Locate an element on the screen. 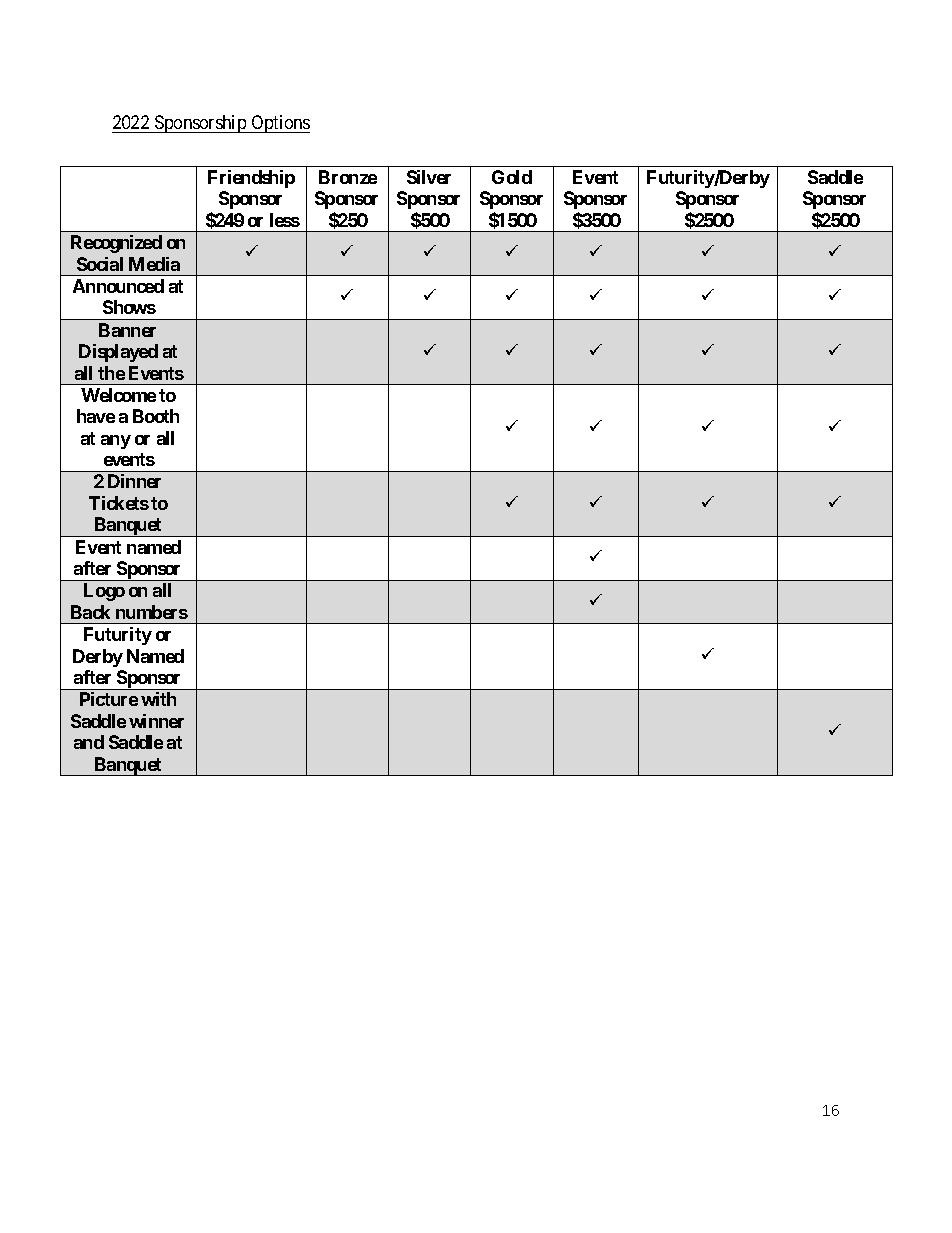  Dinner is located at coordinates (134, 481).
